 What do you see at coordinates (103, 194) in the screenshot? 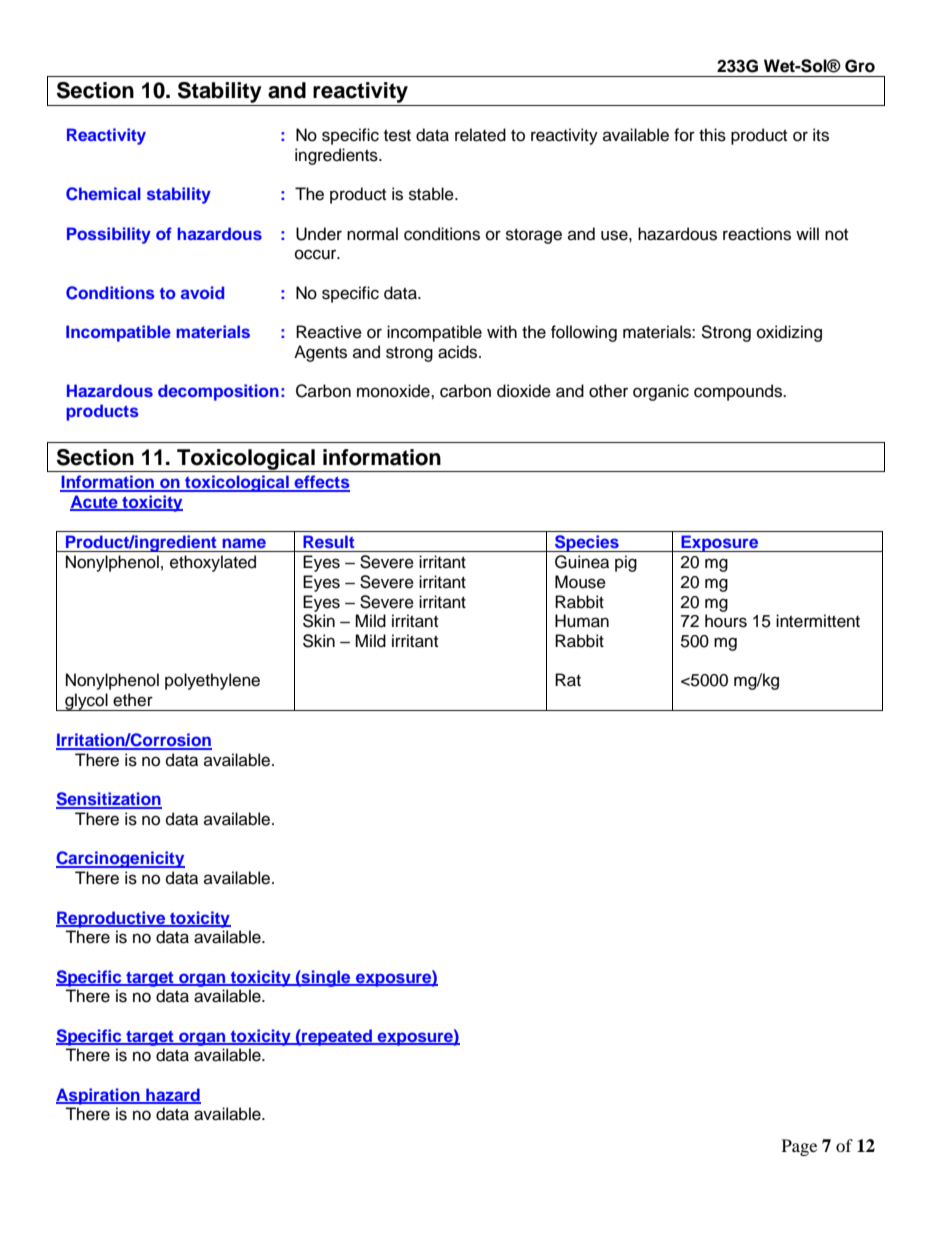
I see `Chemical` at bounding box center [103, 194].
